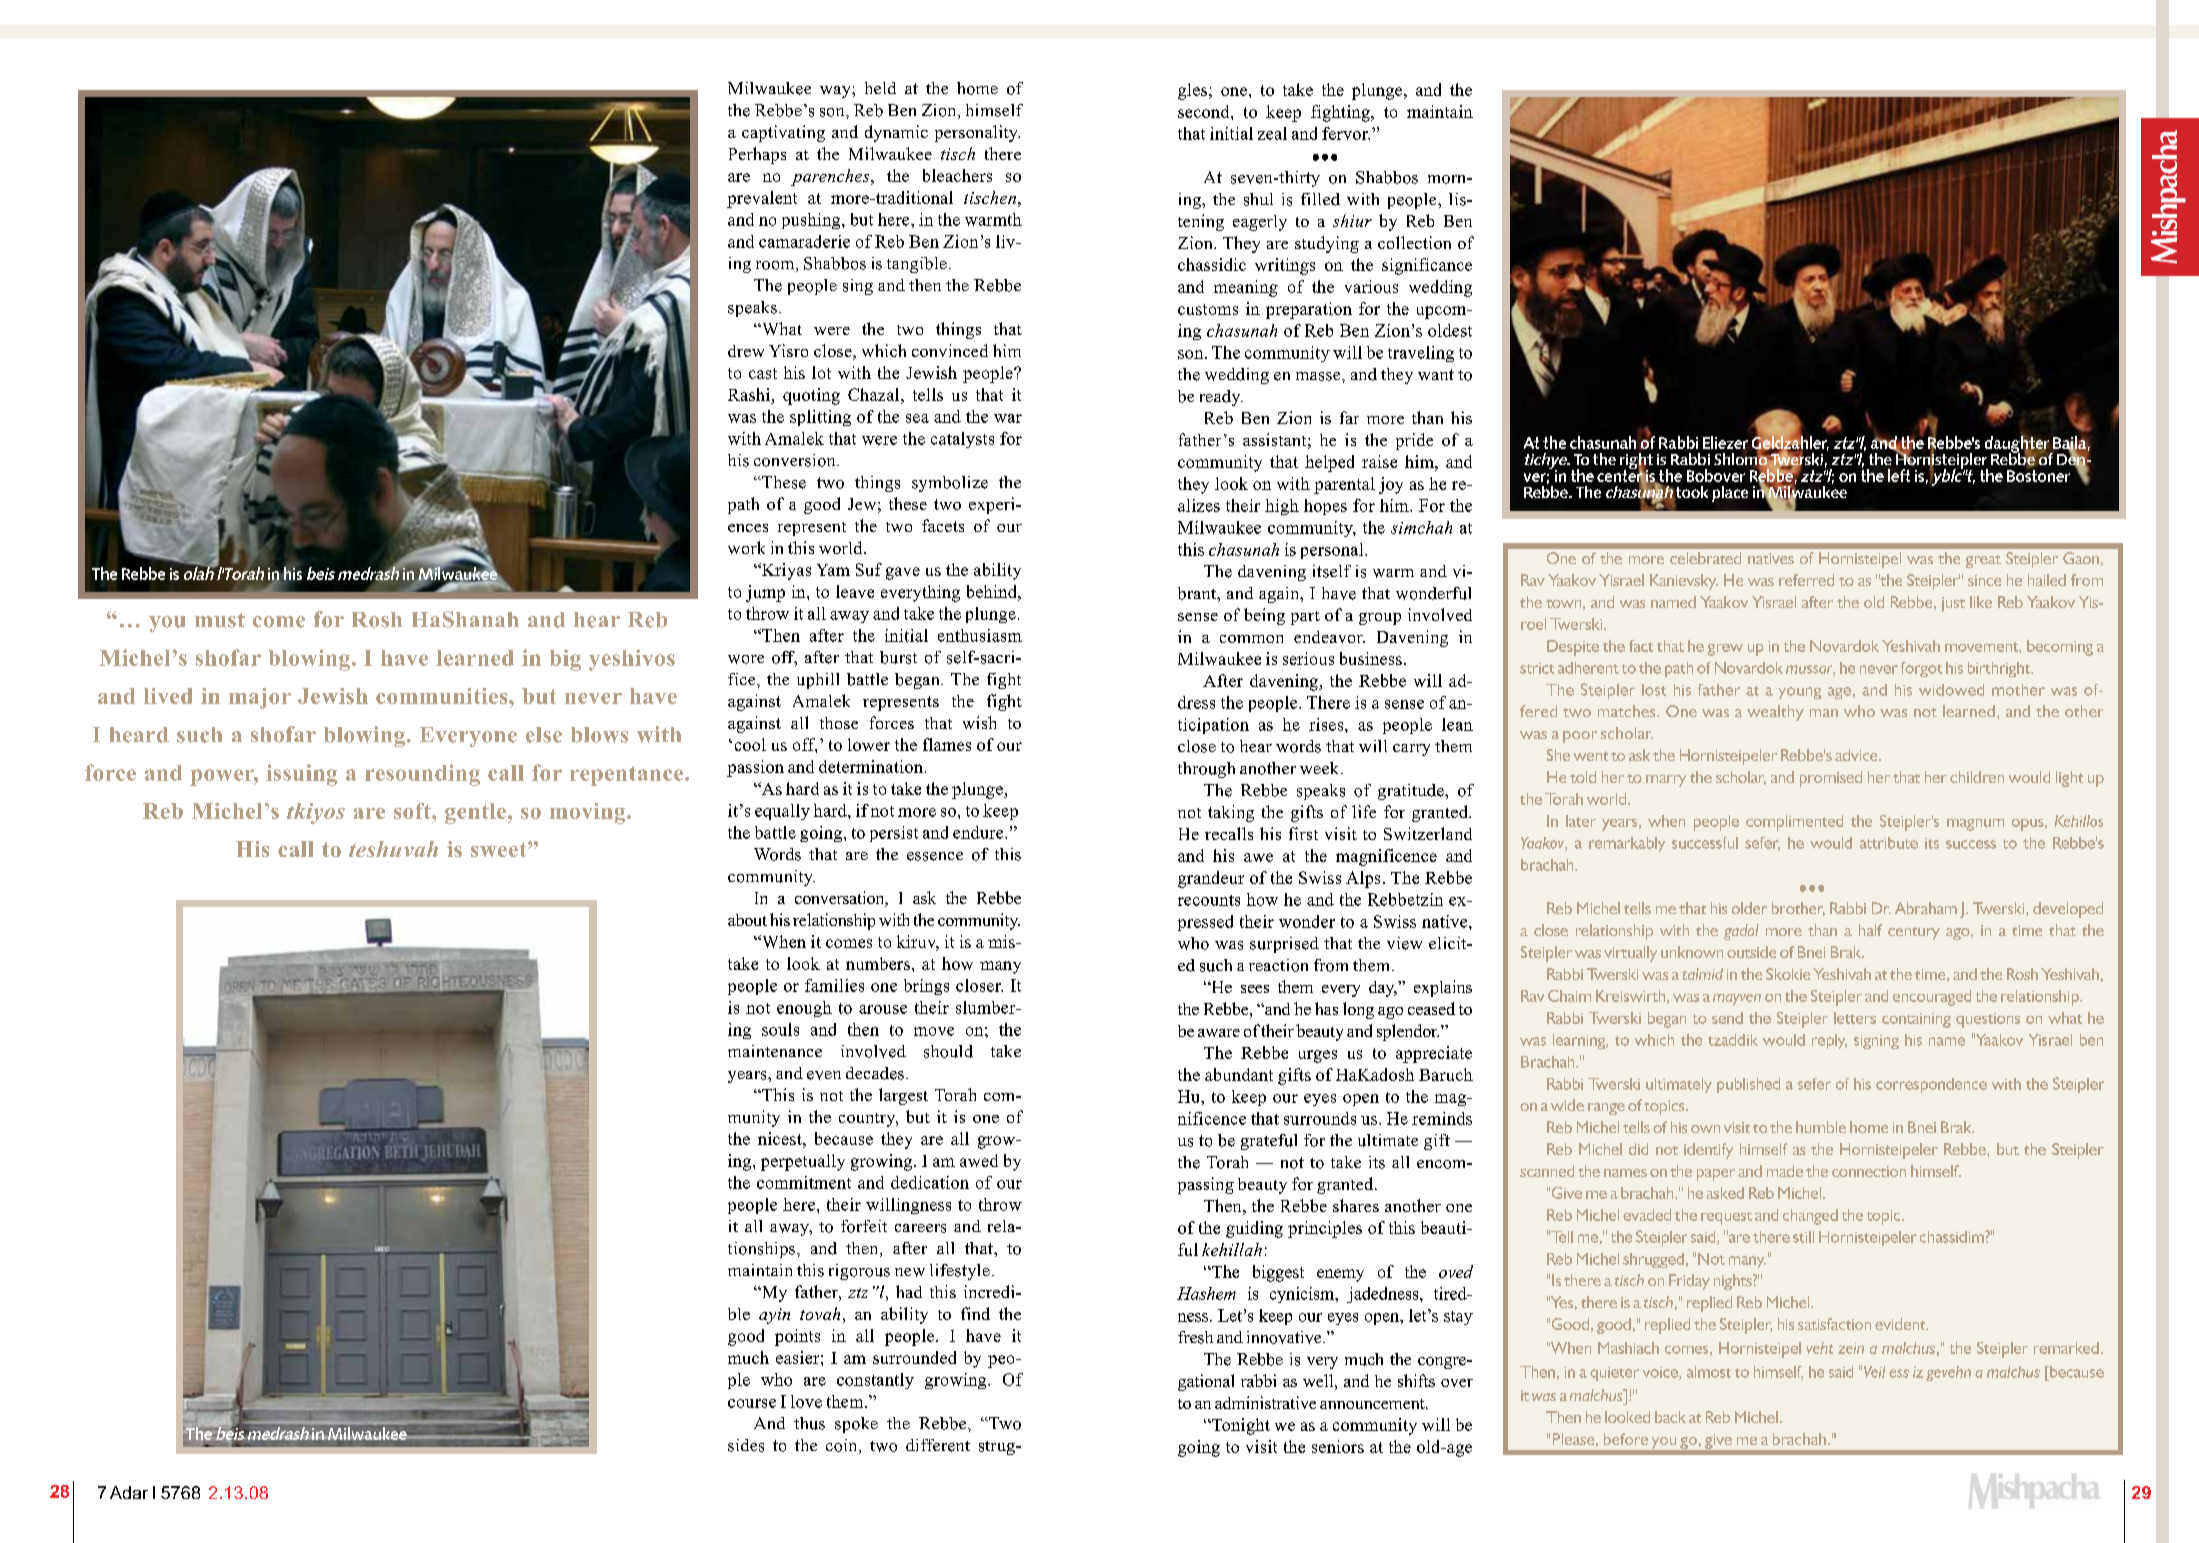 This screenshot has height=1543, width=2199. Describe the element at coordinates (129, 1492) in the screenshot. I see `Adar` at that location.
